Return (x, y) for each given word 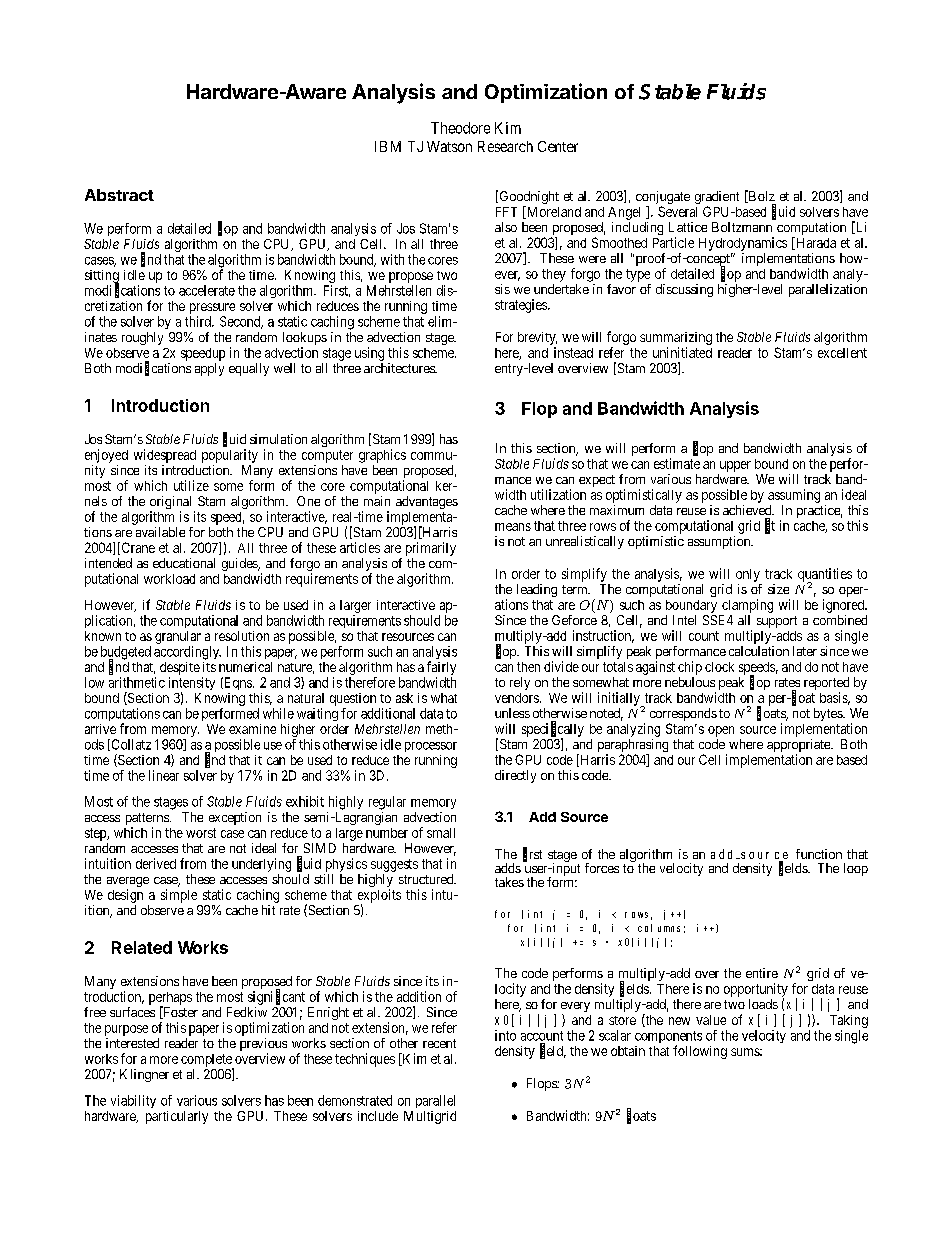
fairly (441, 668)
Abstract (119, 195)
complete (207, 1061)
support (777, 622)
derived (156, 863)
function (819, 854)
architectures (400, 368)
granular (178, 637)
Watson (449, 146)
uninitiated (682, 352)
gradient (717, 199)
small (441, 833)
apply (209, 369)
